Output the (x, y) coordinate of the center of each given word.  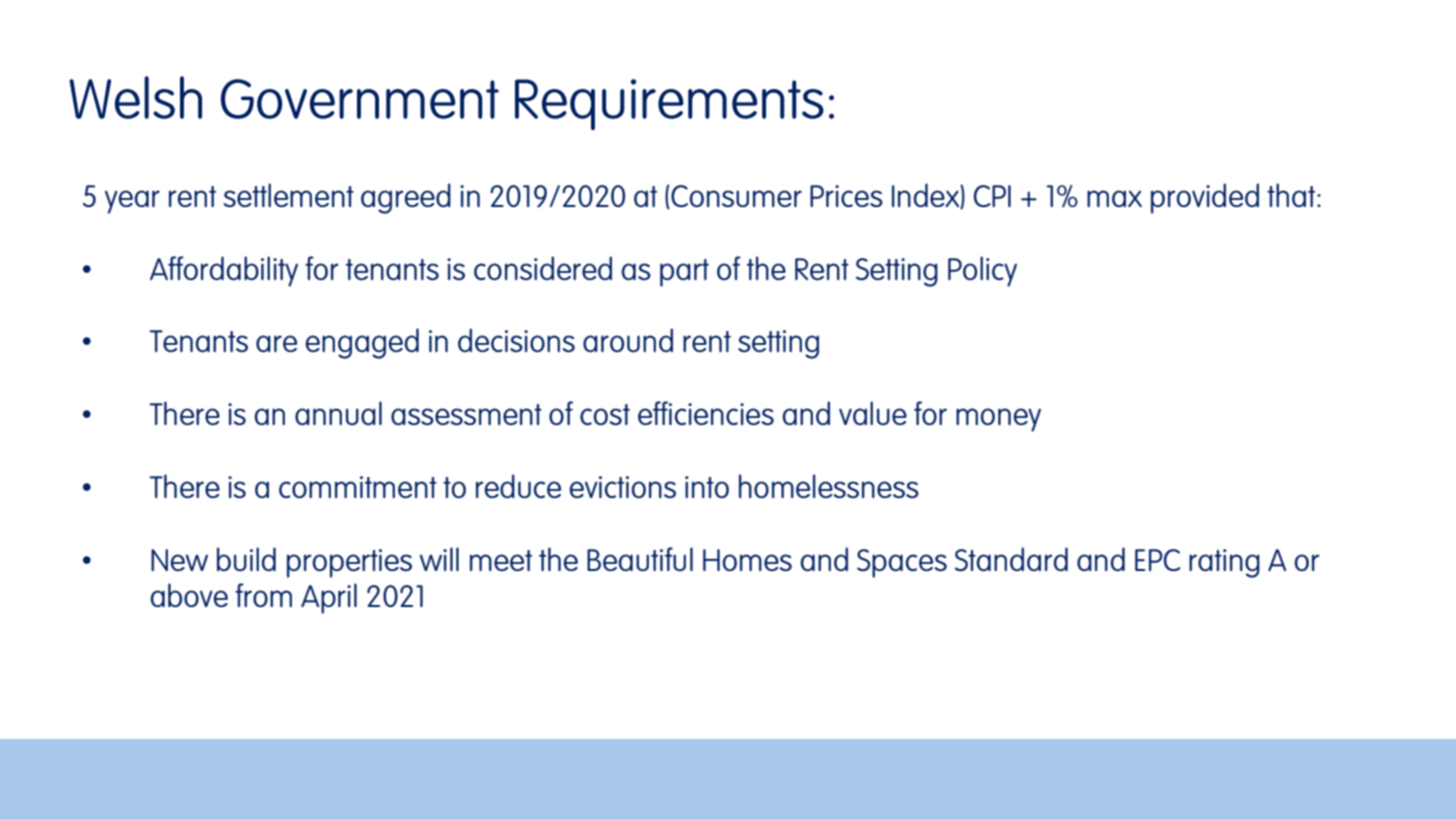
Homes (747, 560)
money (998, 420)
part (684, 273)
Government (360, 99)
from (263, 595)
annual (338, 413)
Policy (982, 271)
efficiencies (706, 413)
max (1114, 198)
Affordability (224, 271)
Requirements (669, 104)
